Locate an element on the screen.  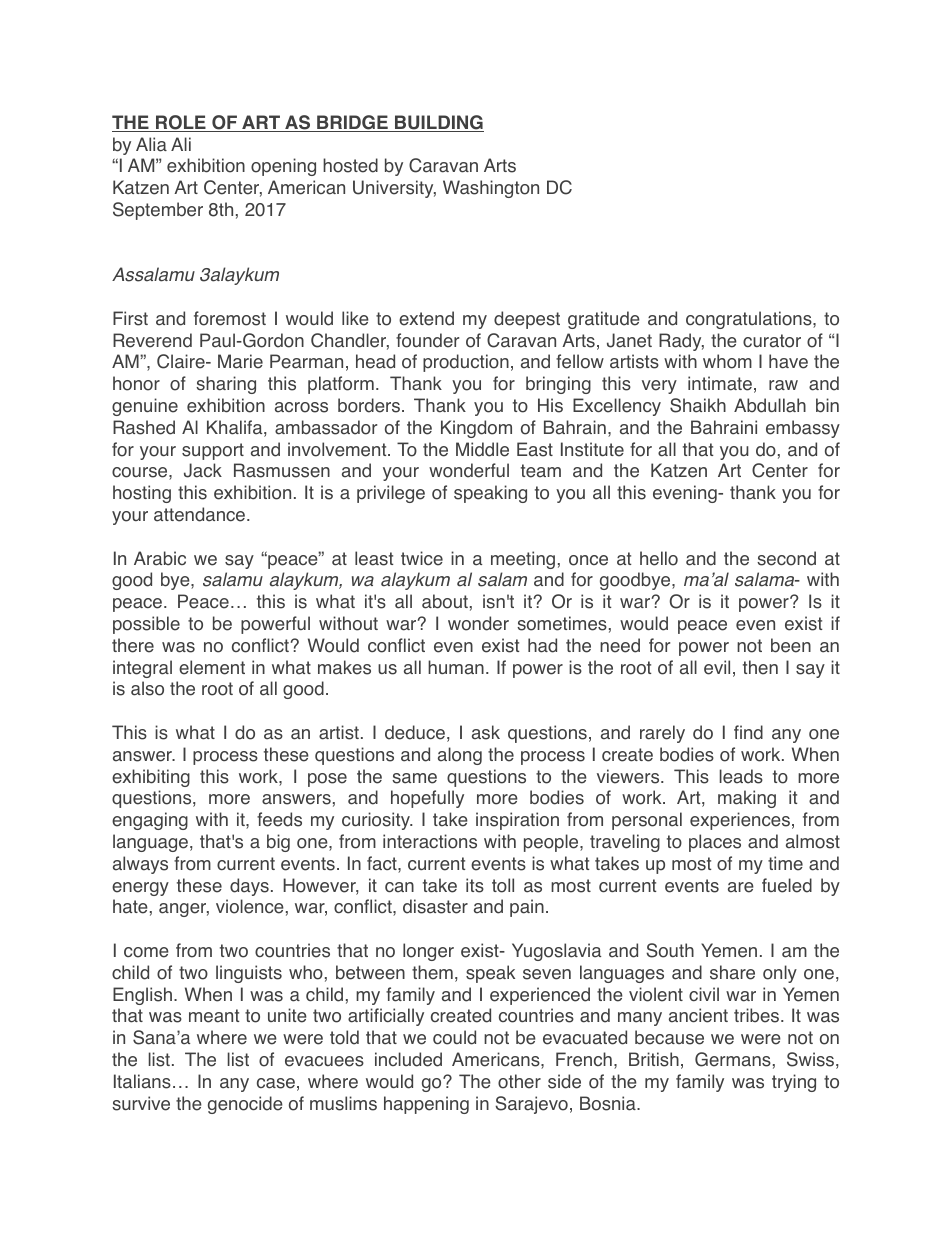
leads is located at coordinates (741, 776).
